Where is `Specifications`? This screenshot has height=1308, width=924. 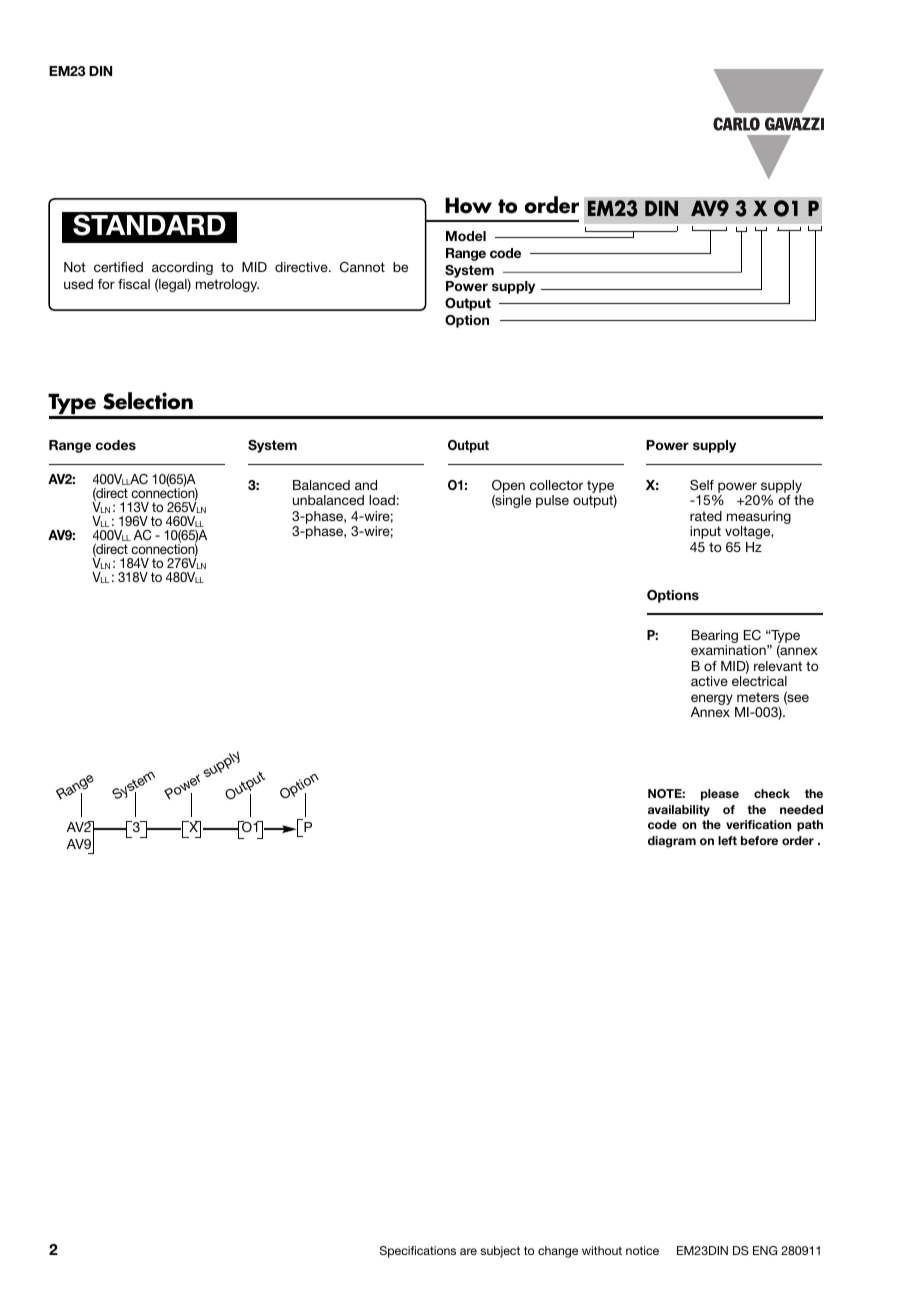 Specifications is located at coordinates (418, 1252).
